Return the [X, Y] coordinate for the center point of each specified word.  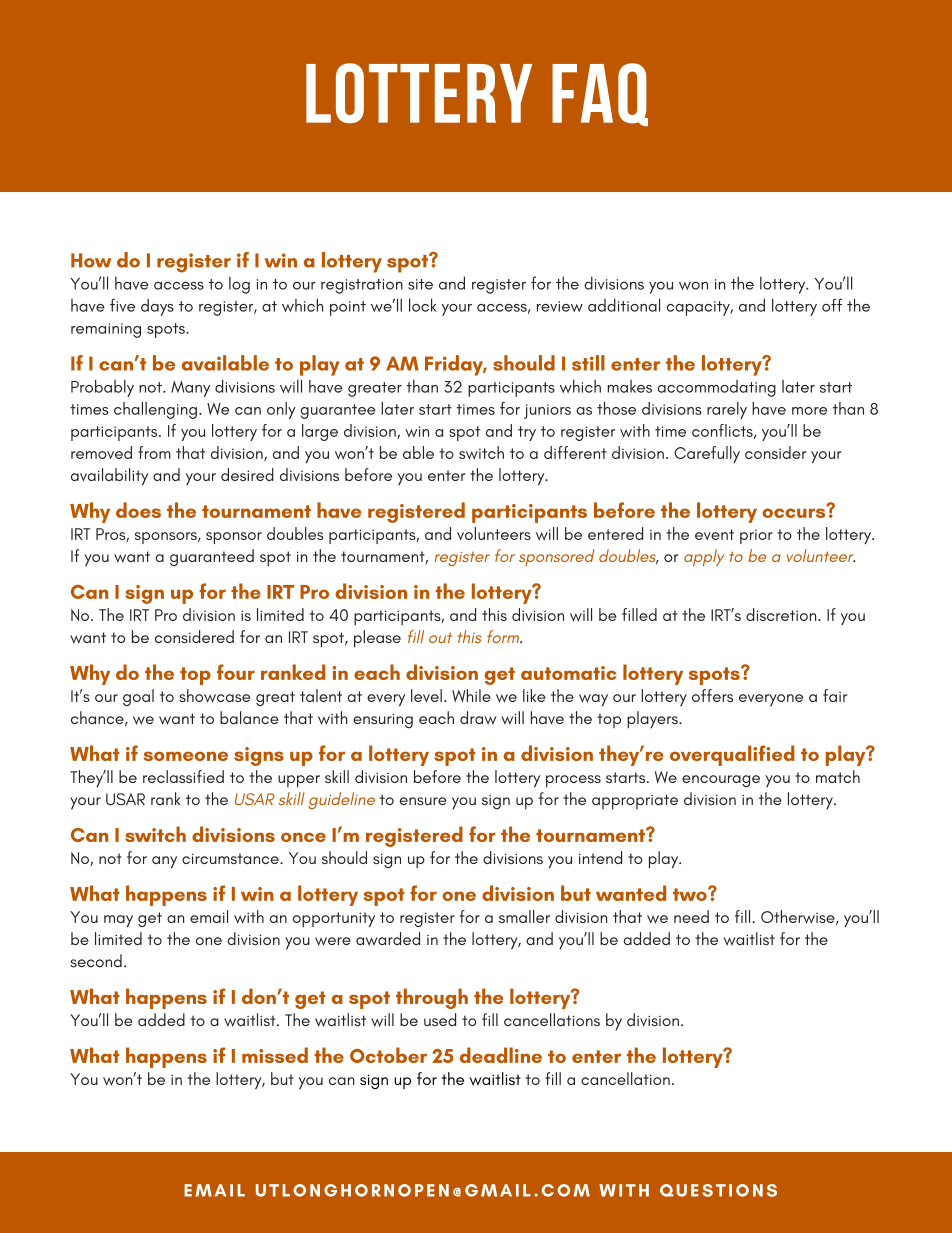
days [157, 307]
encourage [721, 781]
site [420, 284]
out [440, 637]
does [138, 510]
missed [275, 1055]
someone [186, 756]
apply [704, 557]
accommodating [717, 388]
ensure [423, 801]
